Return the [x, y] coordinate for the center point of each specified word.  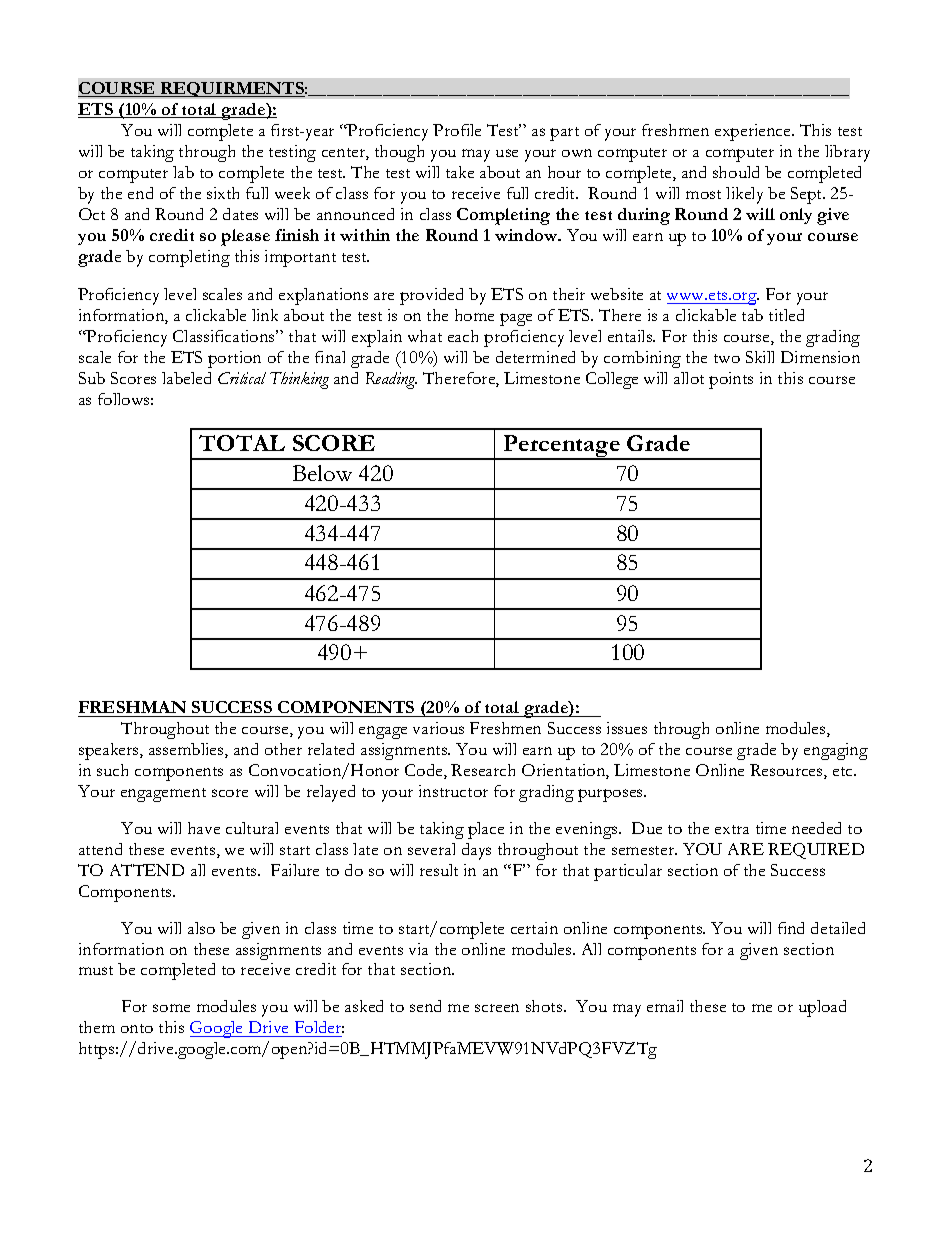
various [438, 728]
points [731, 380]
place [486, 830]
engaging [836, 751]
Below [322, 473]
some [171, 1008]
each [463, 336]
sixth [223, 193]
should [736, 172]
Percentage [561, 447]
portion [234, 359]
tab [752, 315]
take [460, 172]
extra [732, 829]
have [204, 828]
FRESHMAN [132, 707]
